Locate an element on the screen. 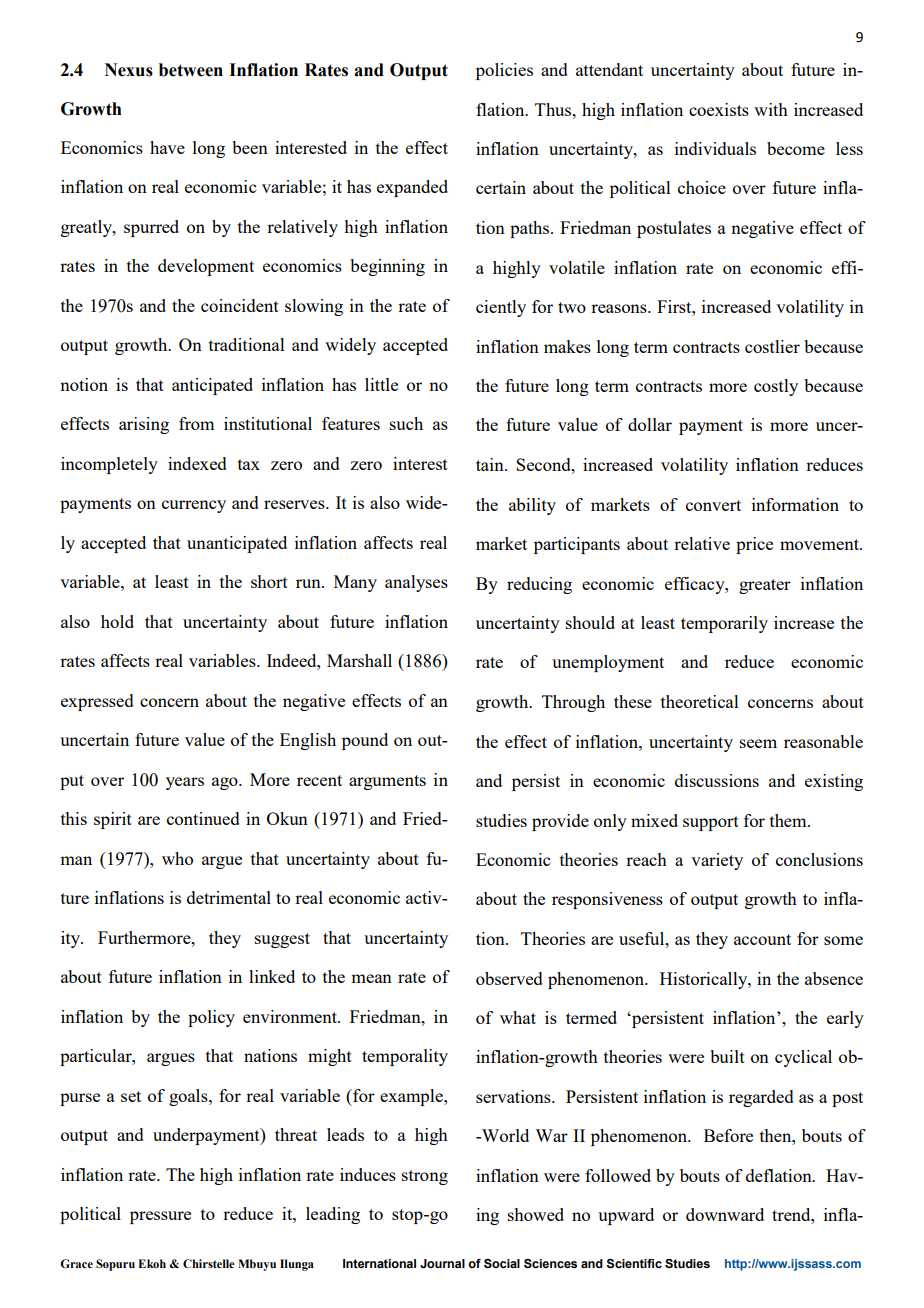 The image size is (924, 1308). with is located at coordinates (771, 109).
